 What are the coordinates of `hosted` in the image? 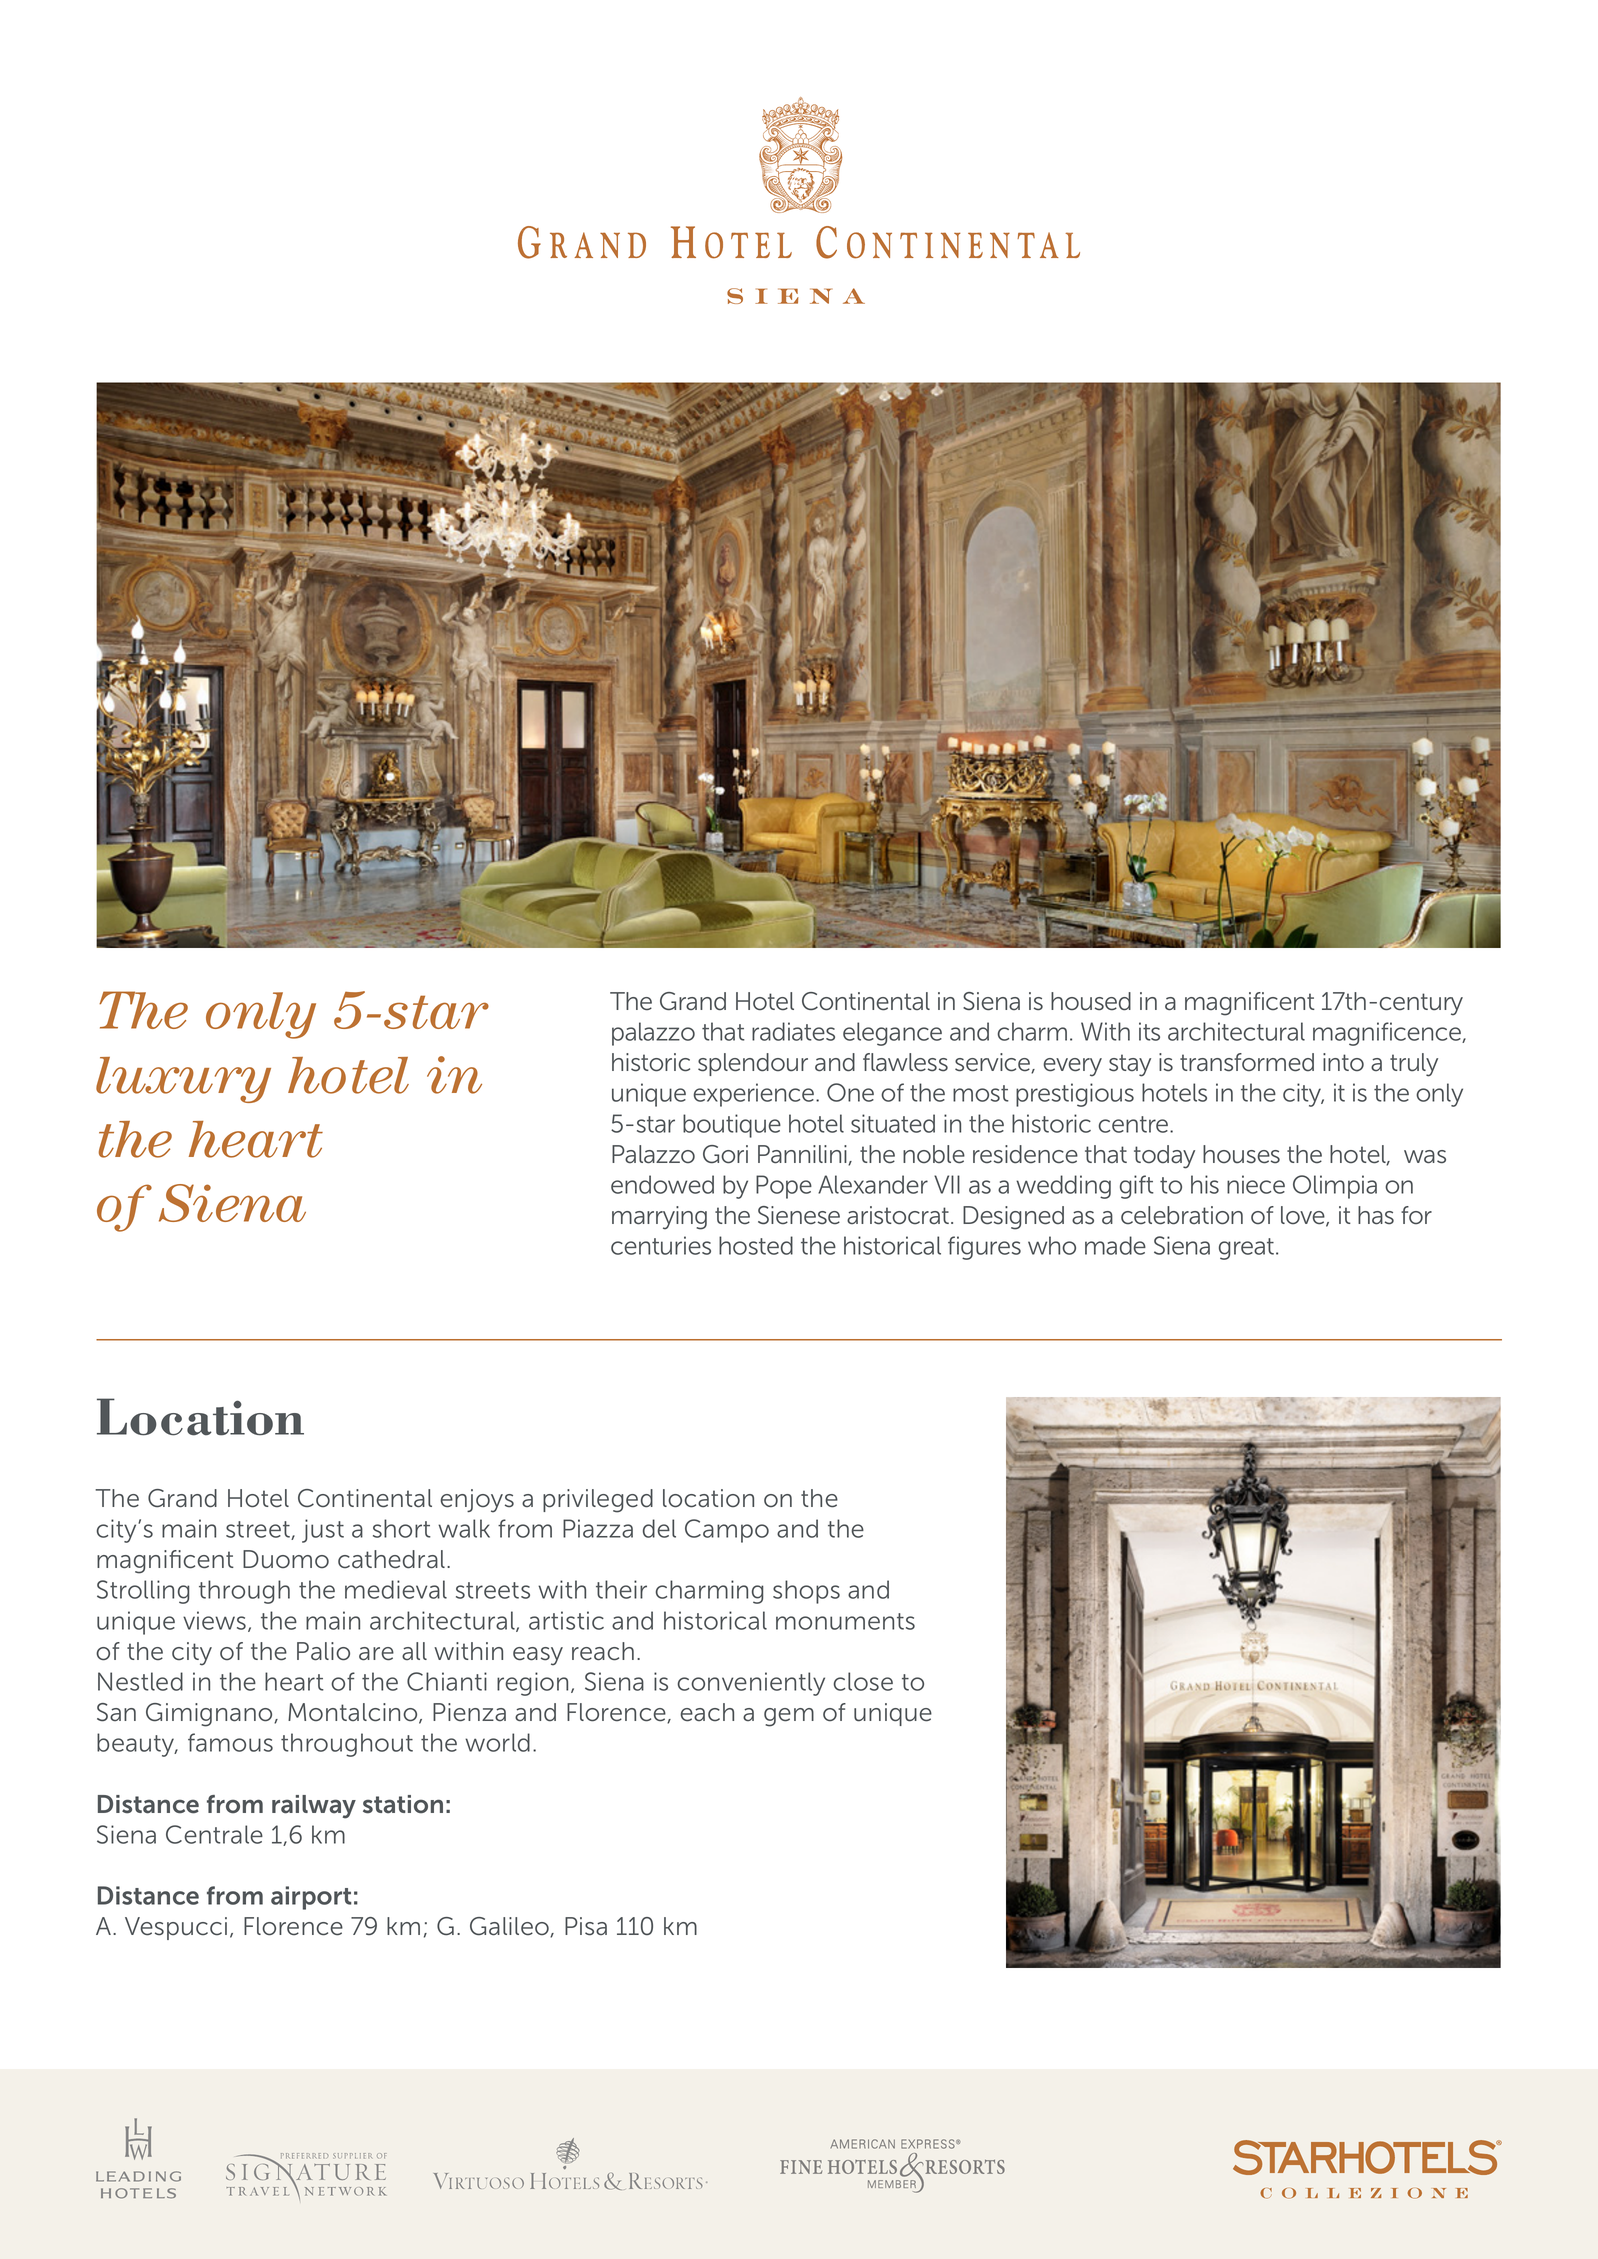 It's located at (756, 1245).
